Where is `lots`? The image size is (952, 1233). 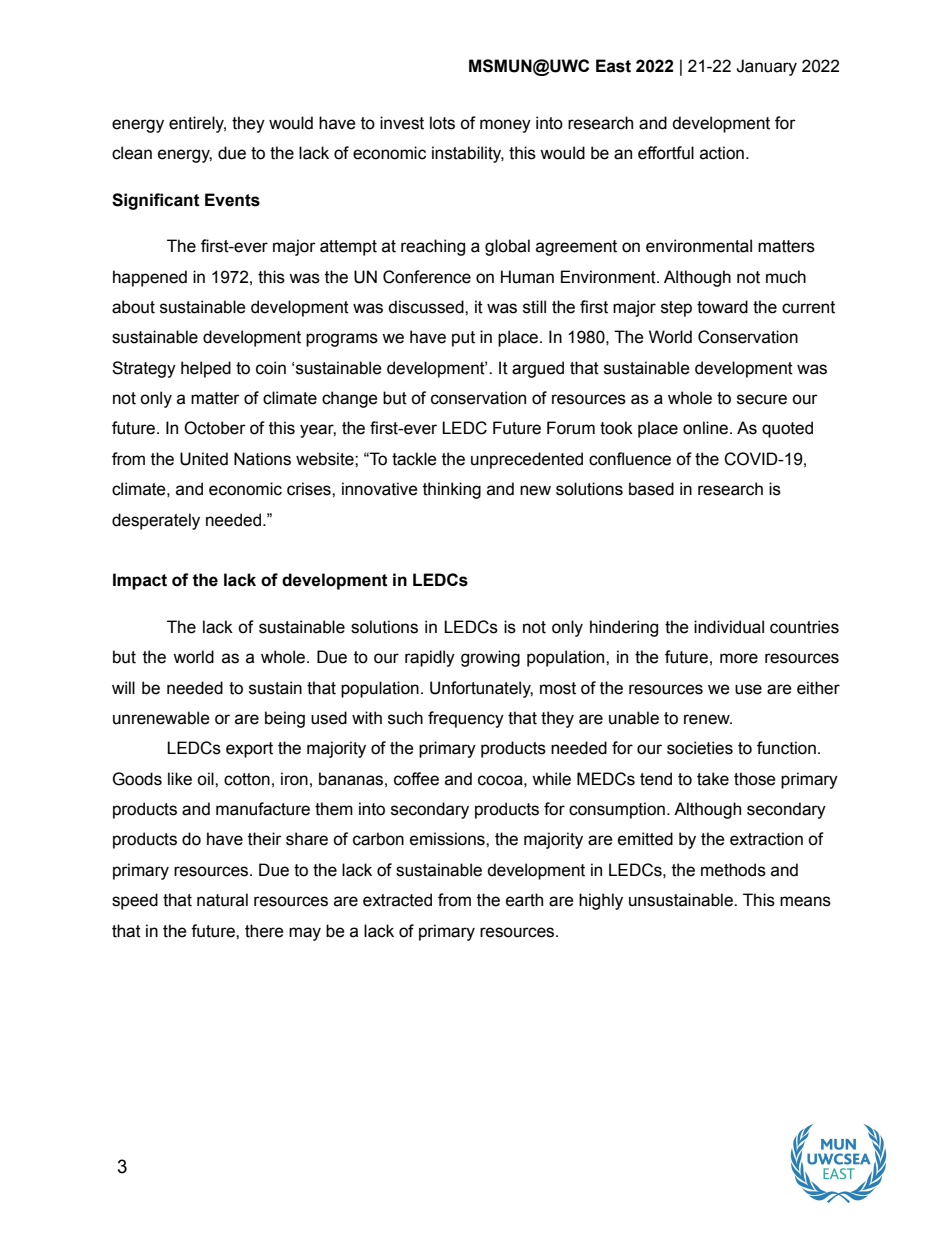
lots is located at coordinates (442, 123).
